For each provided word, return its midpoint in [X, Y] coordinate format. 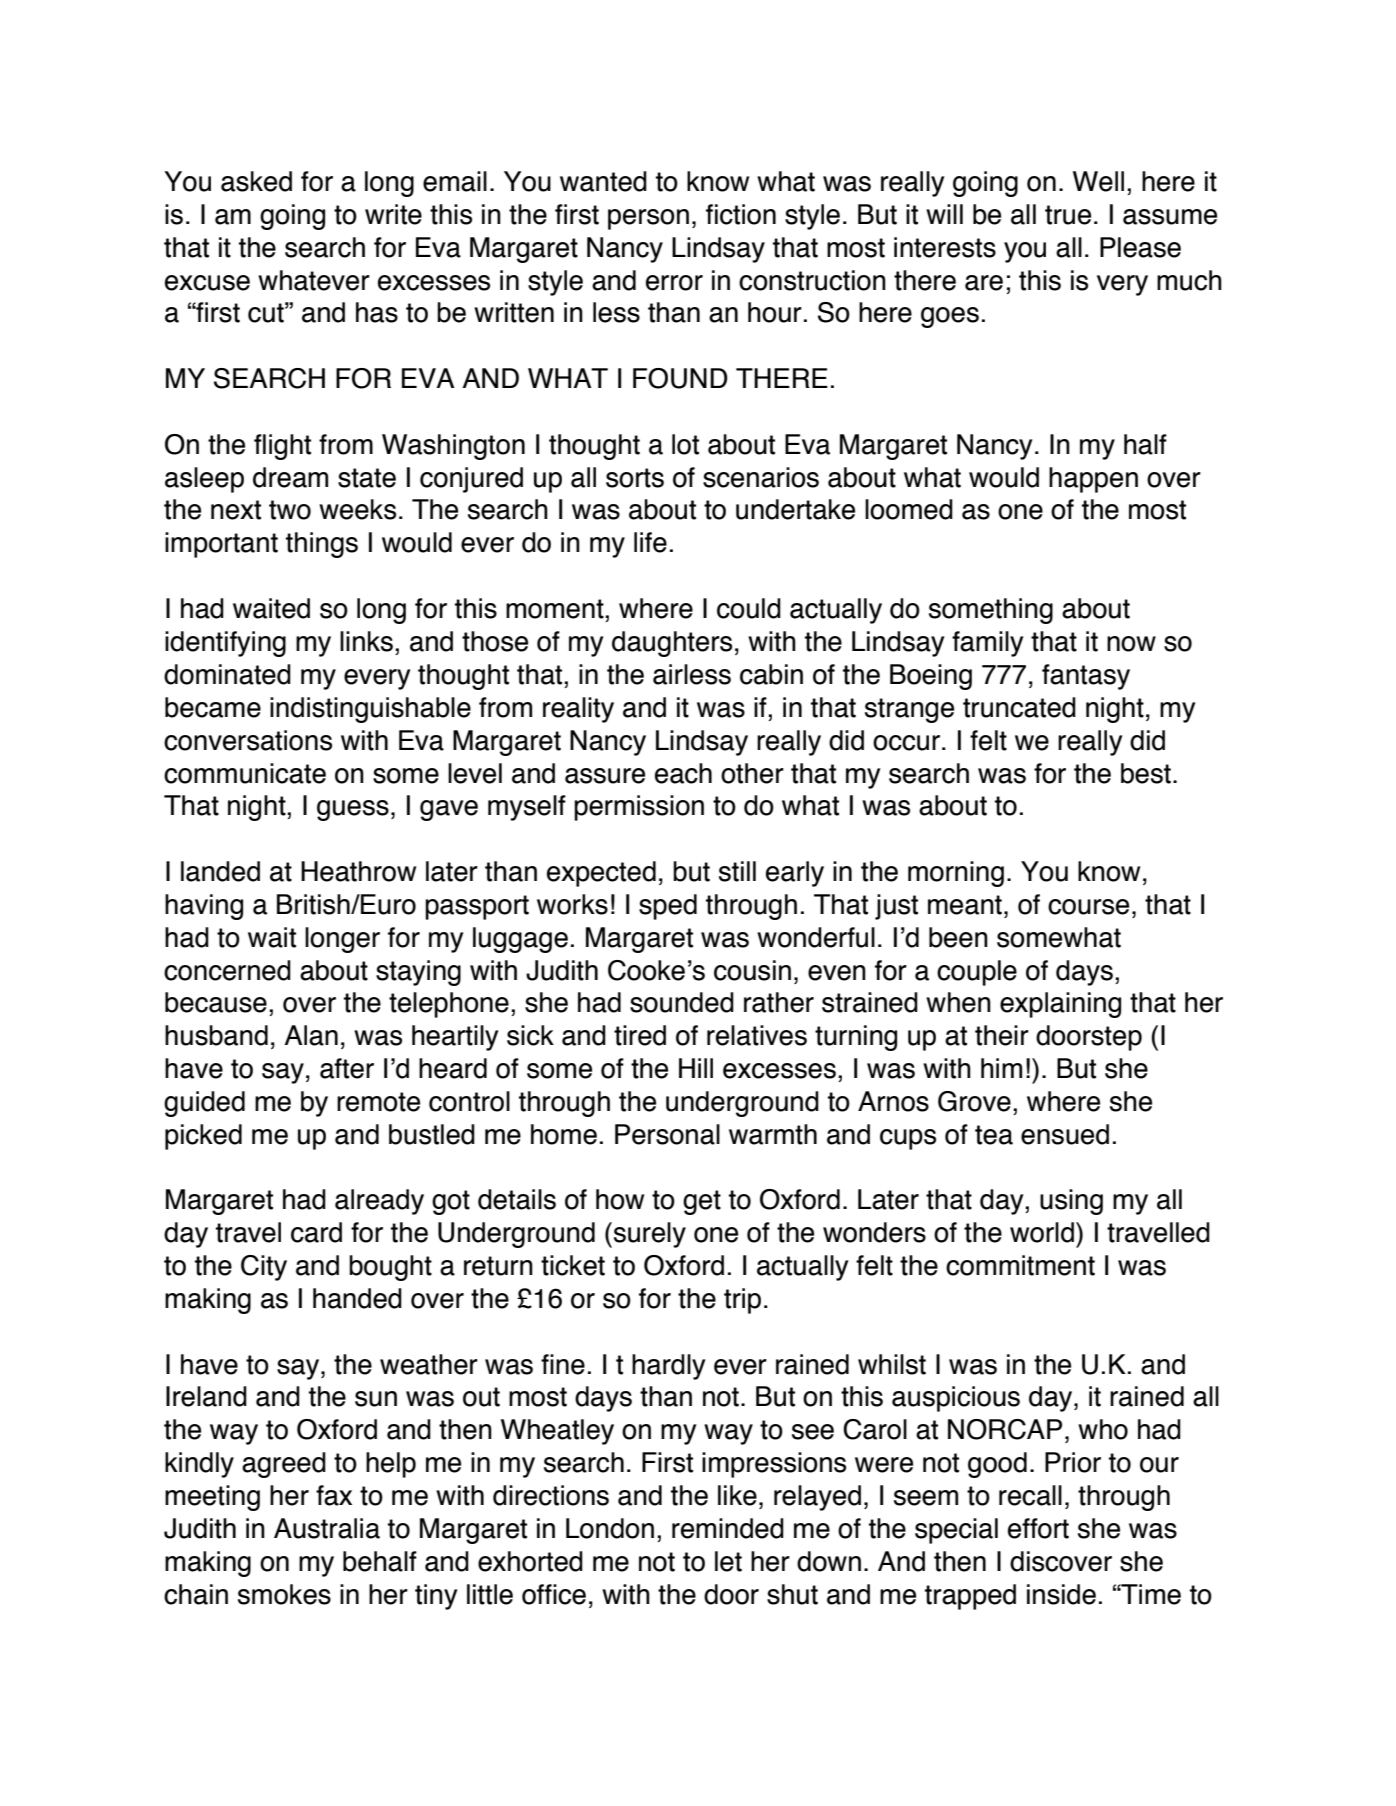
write [393, 214]
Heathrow [358, 871]
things [322, 545]
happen [1093, 480]
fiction [741, 214]
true [1068, 215]
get [702, 1202]
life [650, 542]
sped [668, 907]
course [1088, 907]
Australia [327, 1528]
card [316, 1232]
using [1071, 1202]
